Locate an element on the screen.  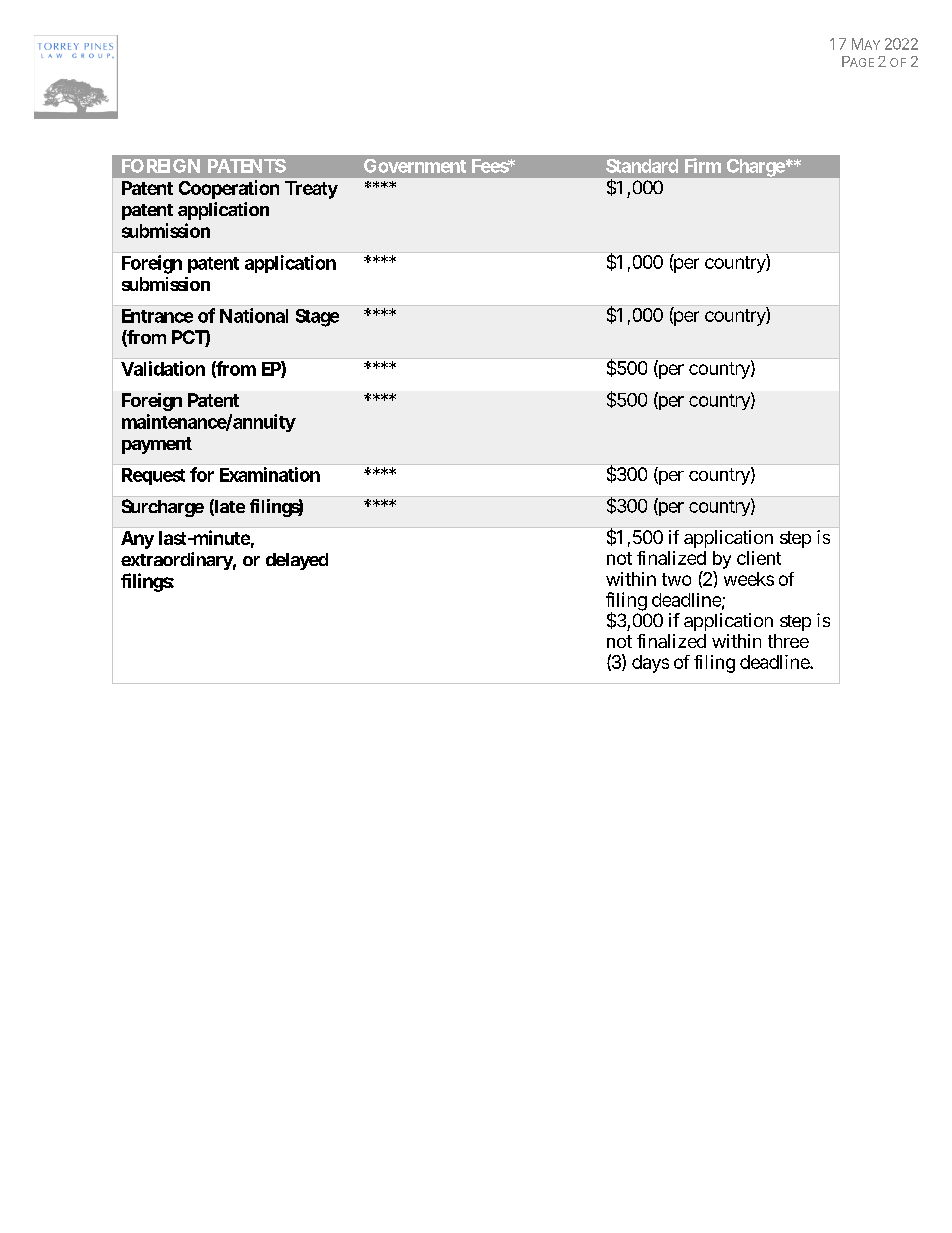
delayed is located at coordinates (297, 561).
